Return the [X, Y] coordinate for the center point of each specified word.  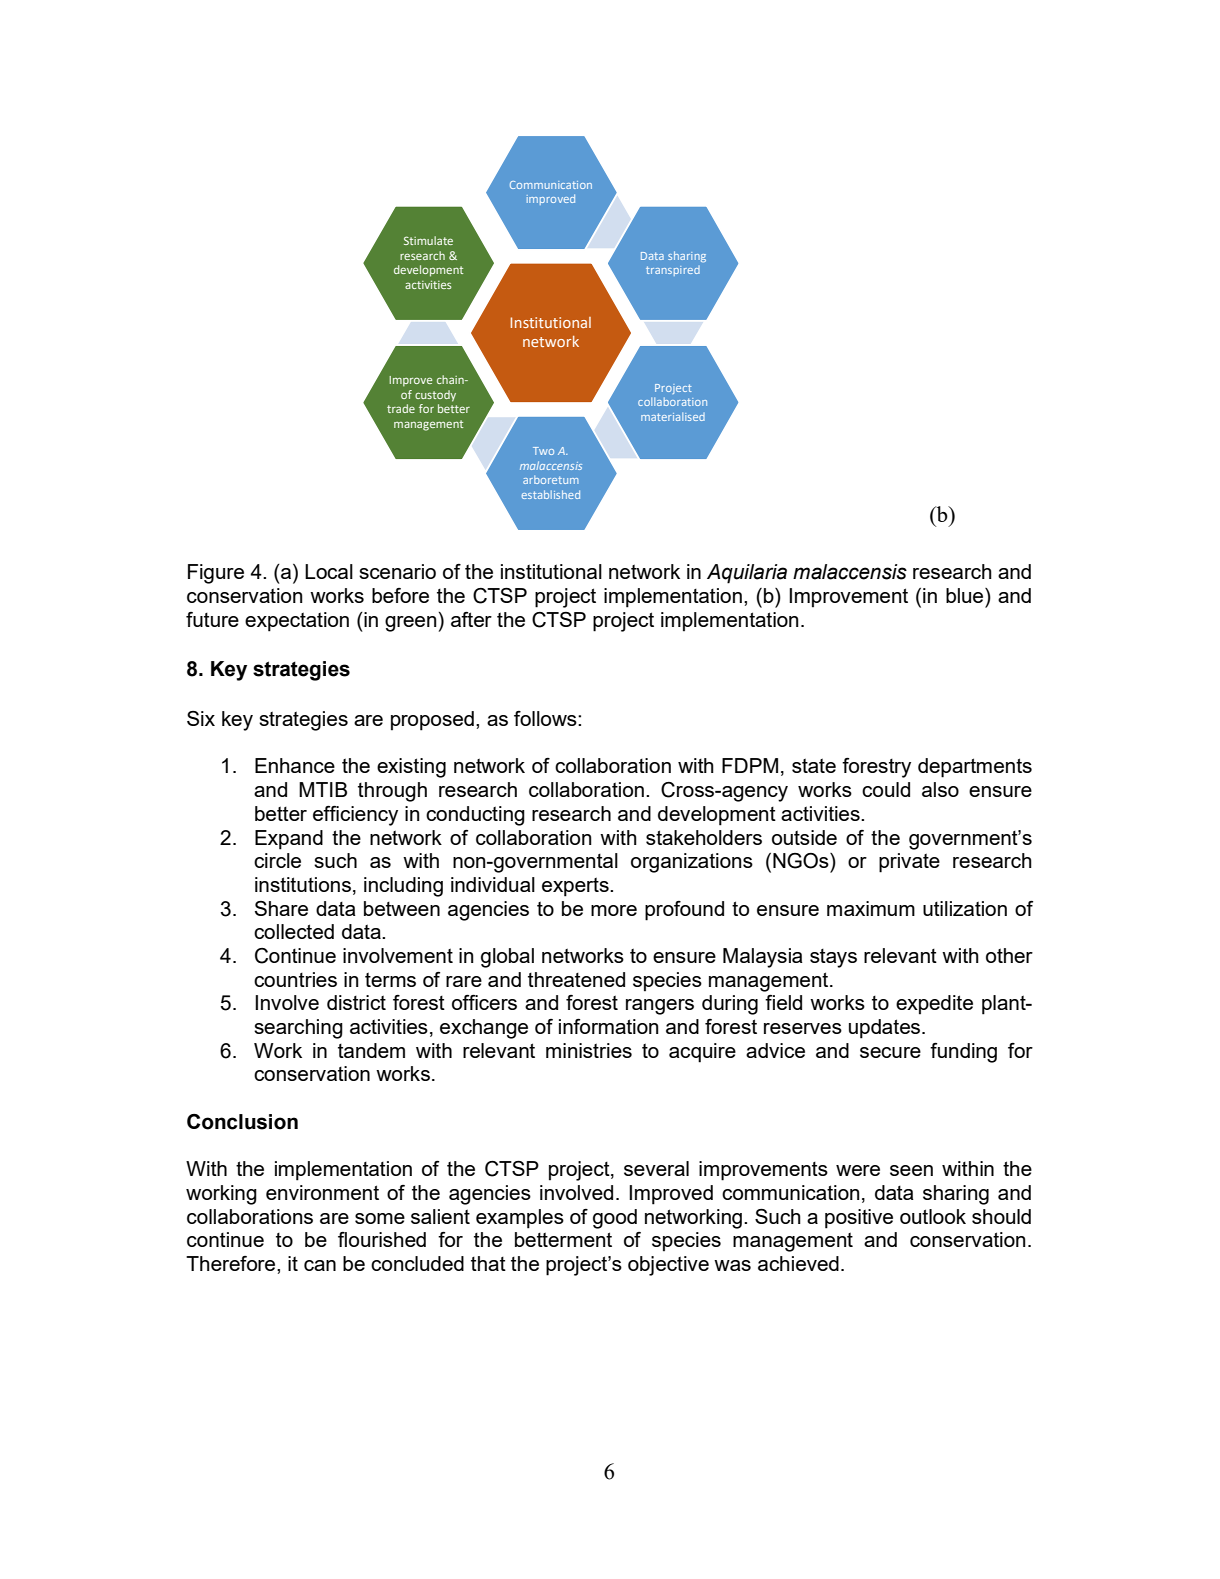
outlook [933, 1216]
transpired [673, 271]
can [320, 1265]
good [615, 1219]
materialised [673, 416]
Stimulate [428, 240]
